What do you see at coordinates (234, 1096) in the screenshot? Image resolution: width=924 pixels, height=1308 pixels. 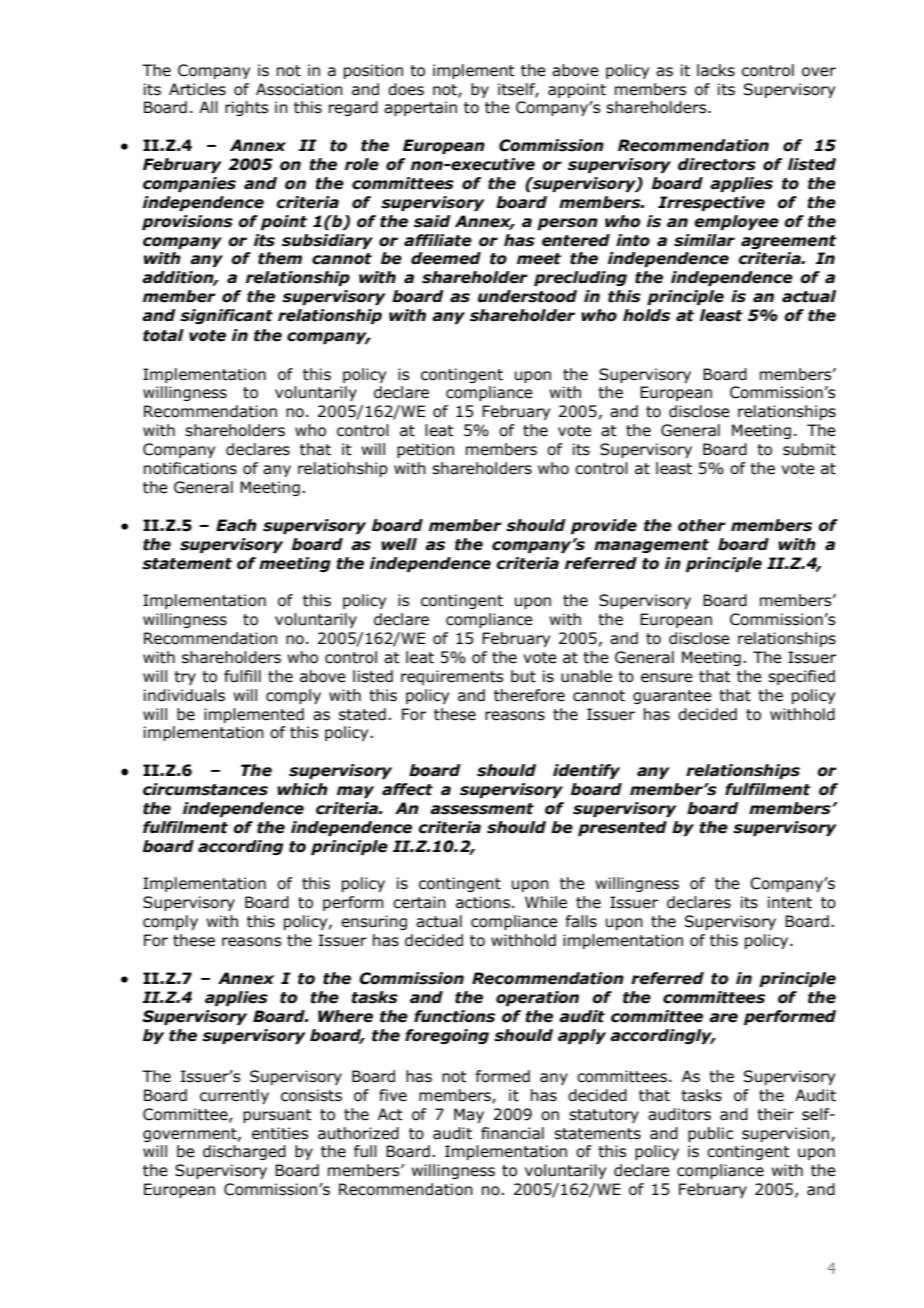 I see `currently` at bounding box center [234, 1096].
